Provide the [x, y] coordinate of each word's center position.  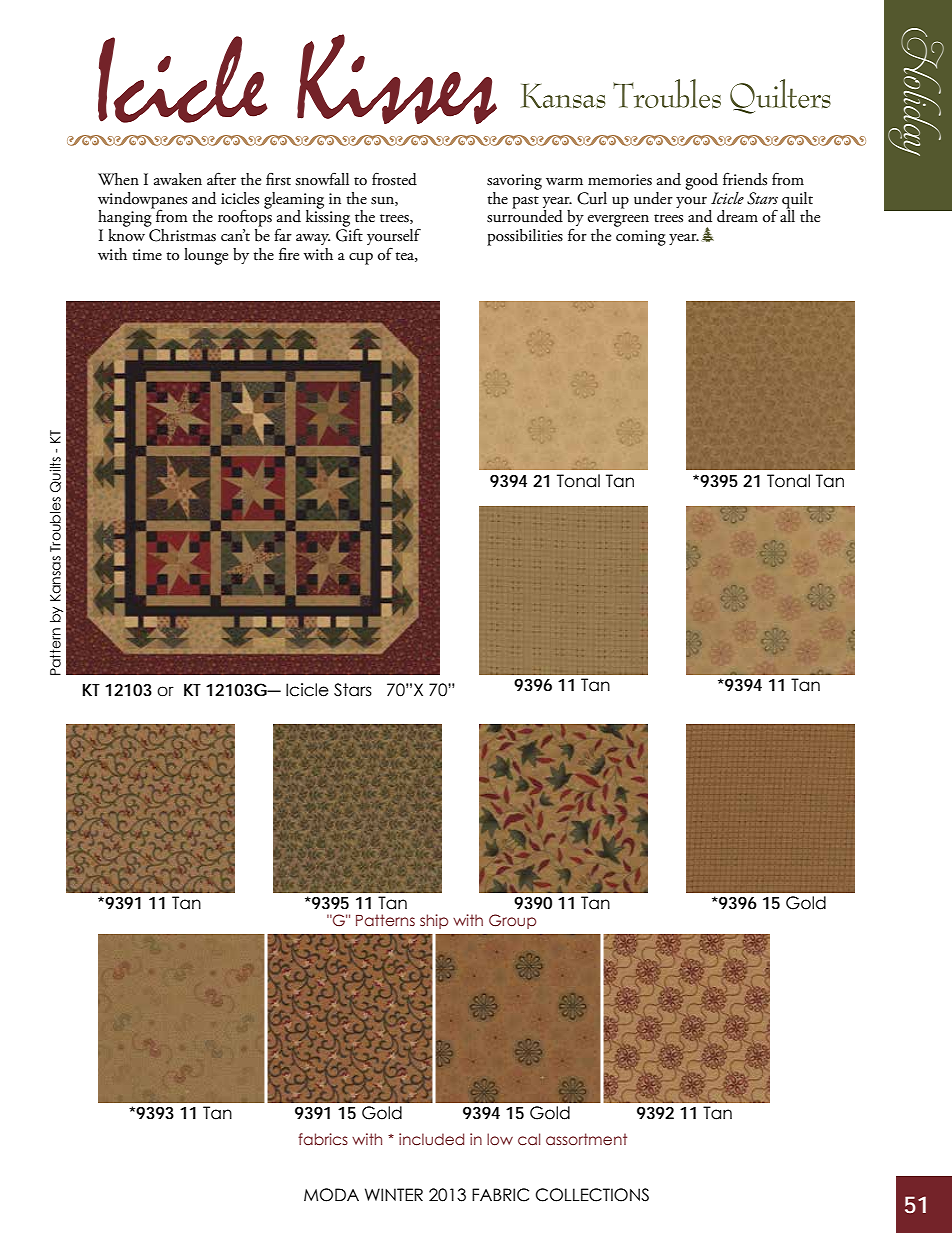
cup [361, 259]
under [653, 198]
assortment [586, 1139]
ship [434, 921]
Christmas [181, 234]
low [500, 1139]
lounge [206, 256]
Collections [592, 1195]
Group [512, 921]
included [431, 1139]
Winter [394, 1194]
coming [641, 238]
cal [529, 1139]
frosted [394, 179]
